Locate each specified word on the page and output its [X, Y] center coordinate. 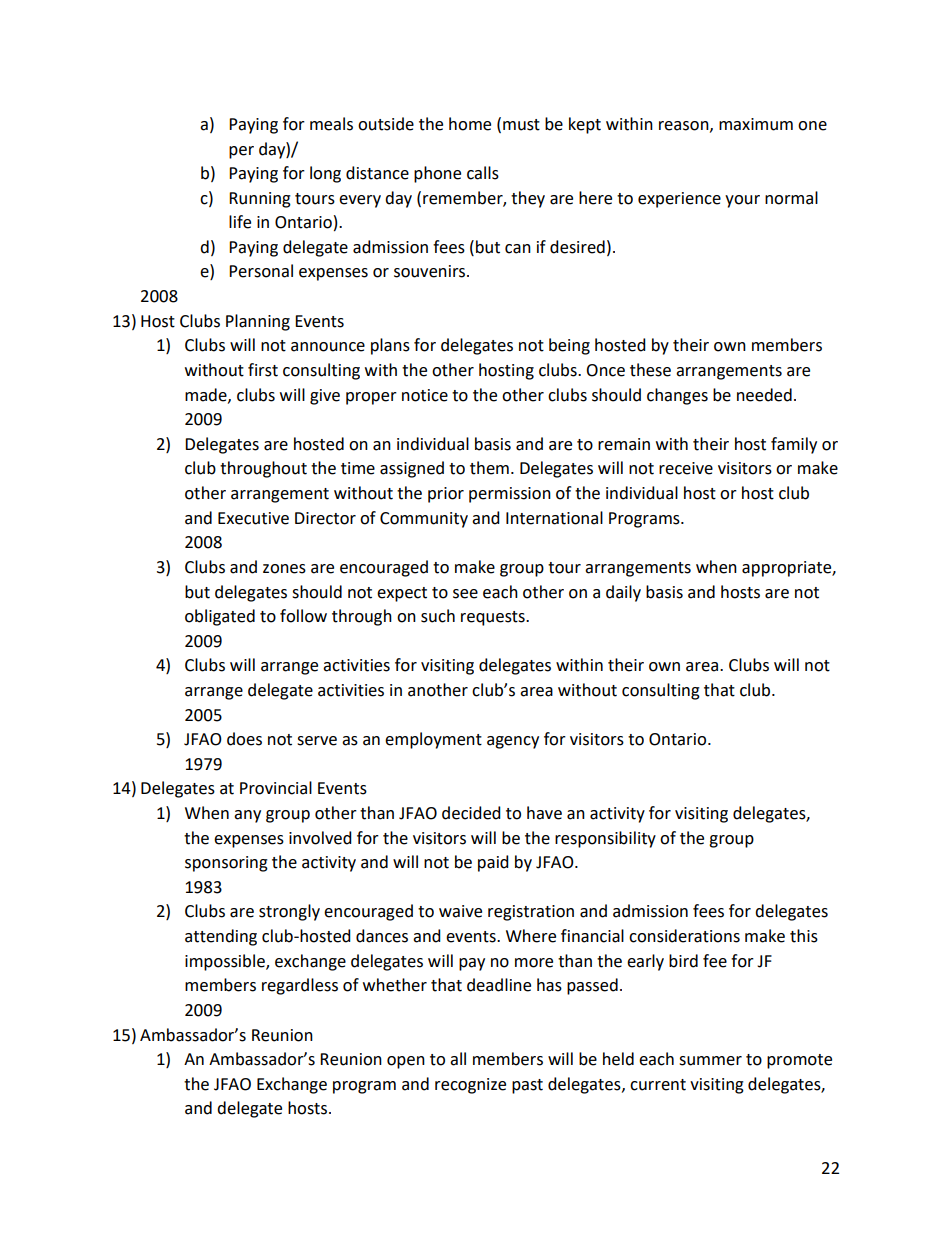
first [263, 370]
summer [710, 1061]
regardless [300, 986]
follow [303, 616]
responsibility [605, 839]
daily [623, 593]
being [569, 346]
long [325, 174]
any [247, 816]
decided [471, 813]
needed [764, 395]
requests [494, 618]
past [527, 1086]
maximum [756, 124]
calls [483, 173]
